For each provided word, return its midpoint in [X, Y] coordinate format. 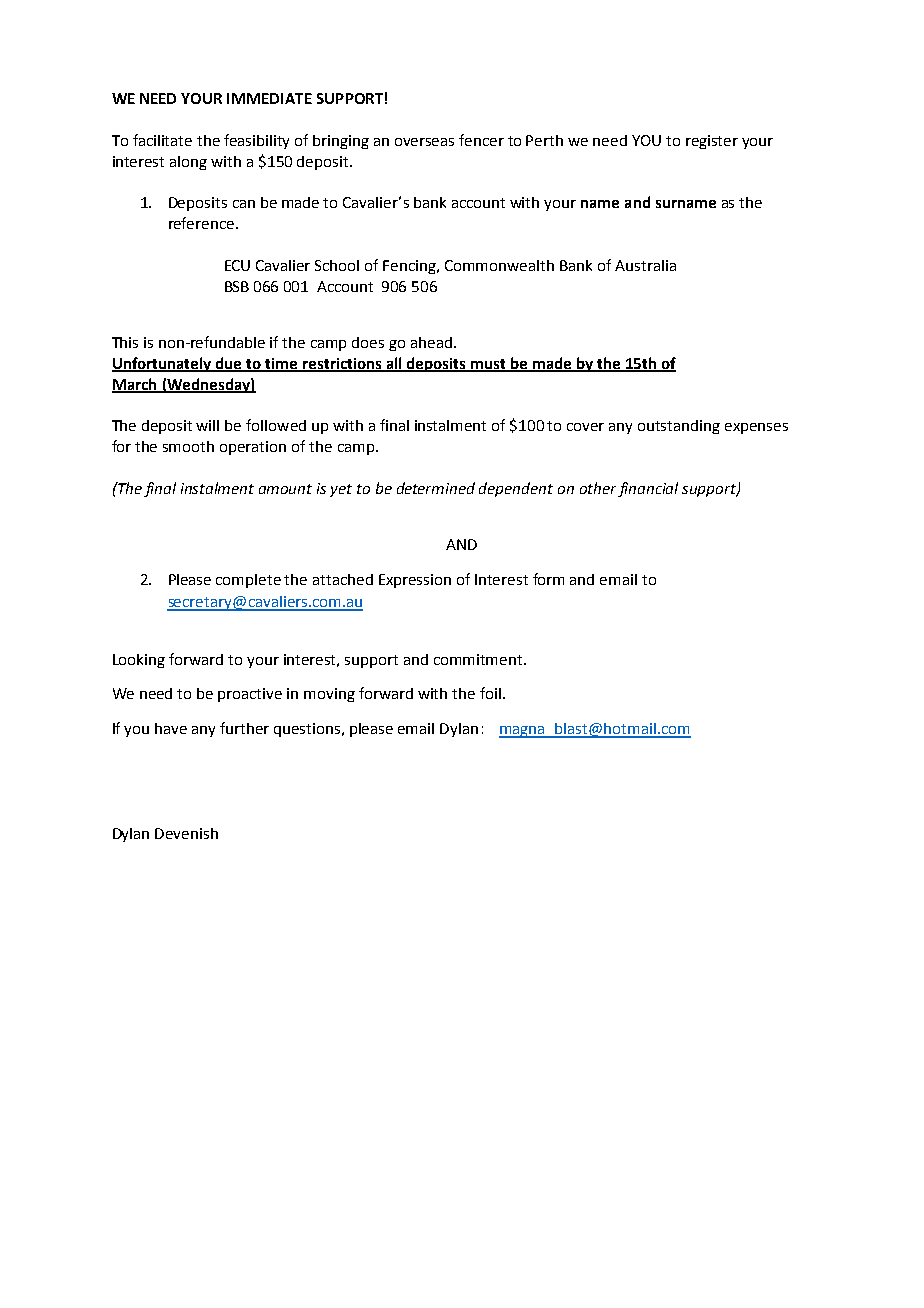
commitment [479, 659]
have [171, 728]
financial [648, 489]
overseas [424, 142]
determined [436, 488]
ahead [431, 342]
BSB [237, 286]
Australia [645, 265]
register [712, 142]
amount [285, 489]
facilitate [162, 140]
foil [490, 693]
